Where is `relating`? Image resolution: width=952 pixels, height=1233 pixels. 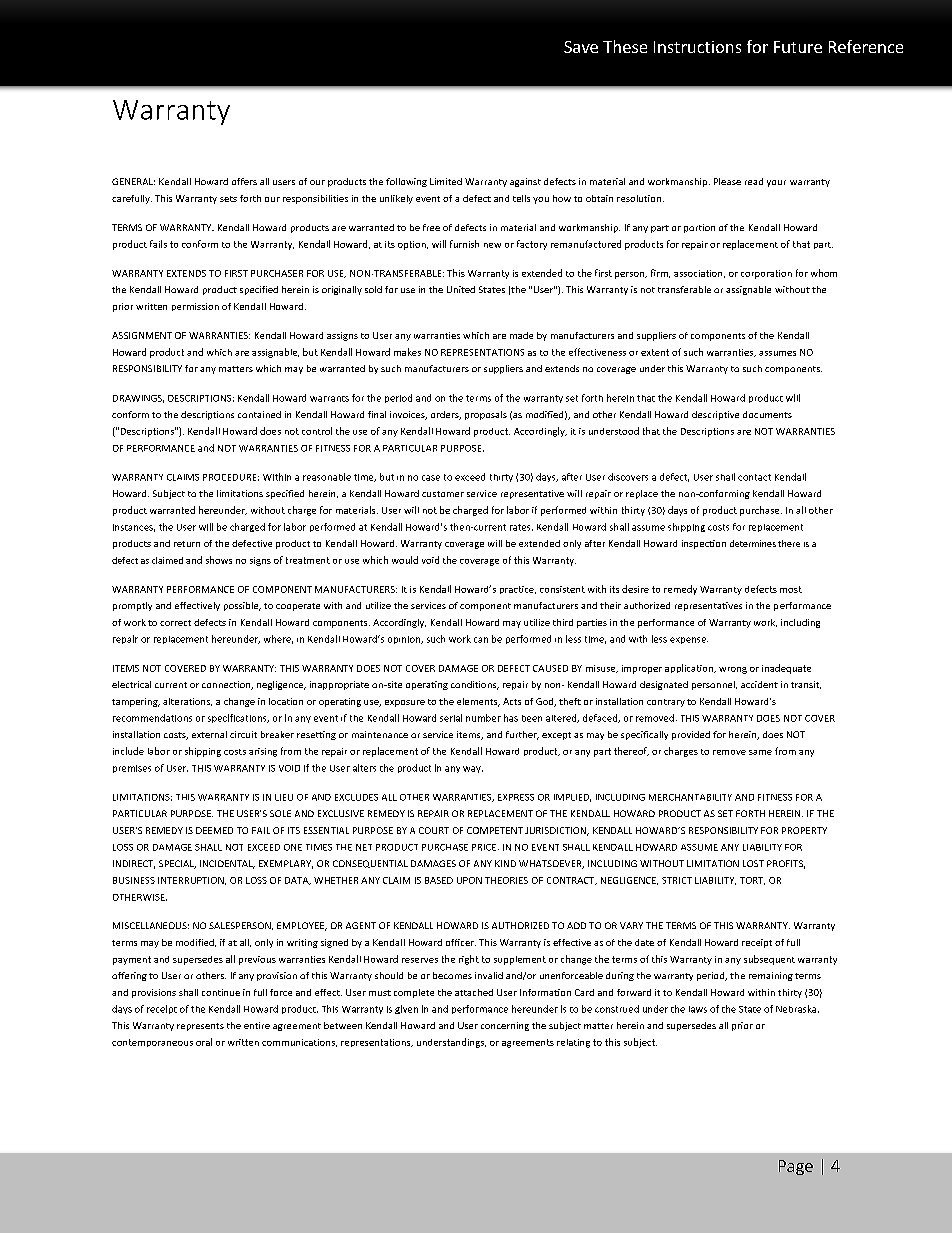
relating is located at coordinates (573, 1043).
